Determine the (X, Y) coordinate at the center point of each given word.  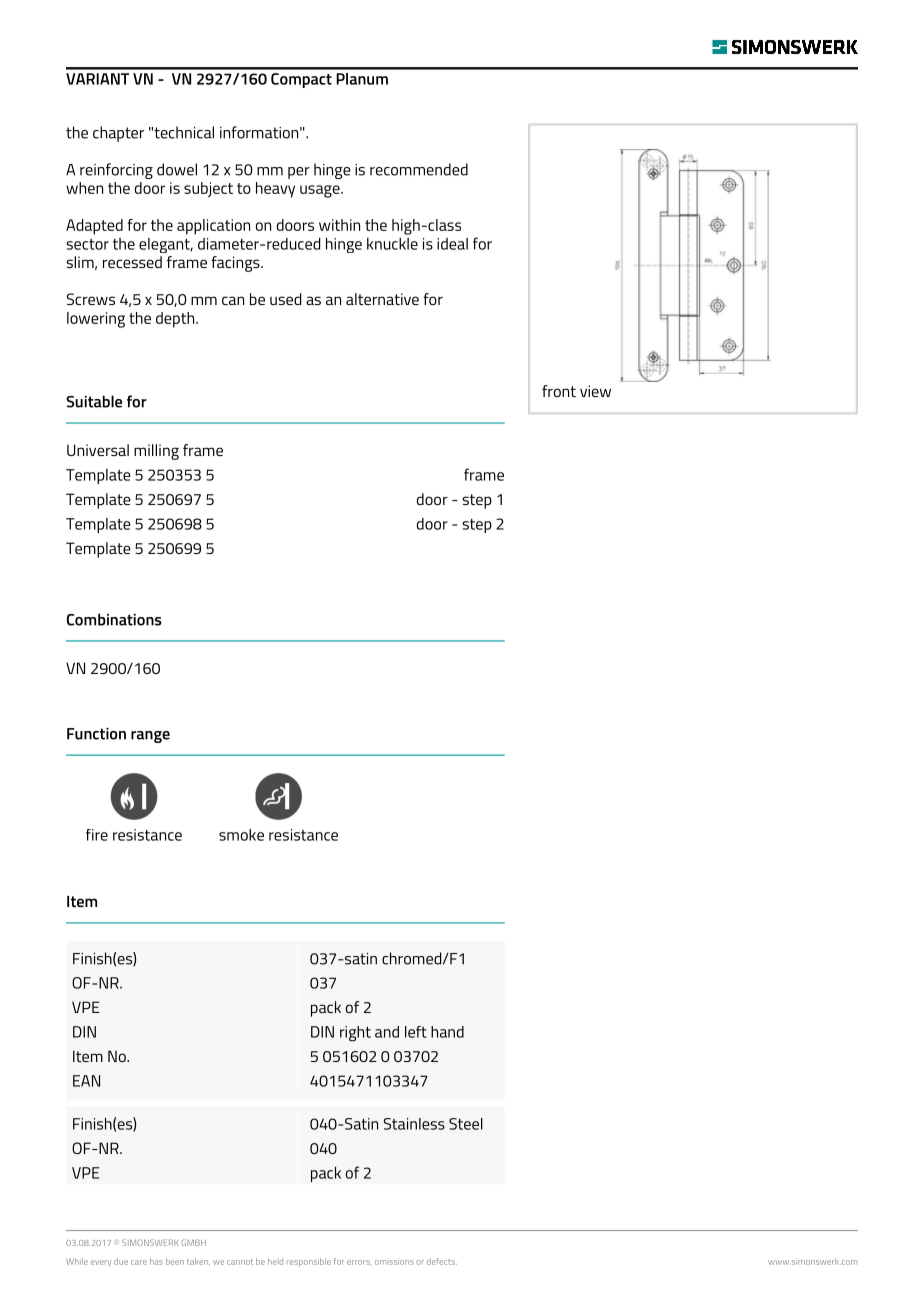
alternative (382, 299)
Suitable (94, 401)
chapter (118, 134)
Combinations (114, 619)
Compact (301, 80)
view (595, 391)
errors (359, 1262)
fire (97, 835)
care (139, 1262)
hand (447, 1032)
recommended (419, 169)
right (355, 1034)
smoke (241, 835)
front (559, 391)
